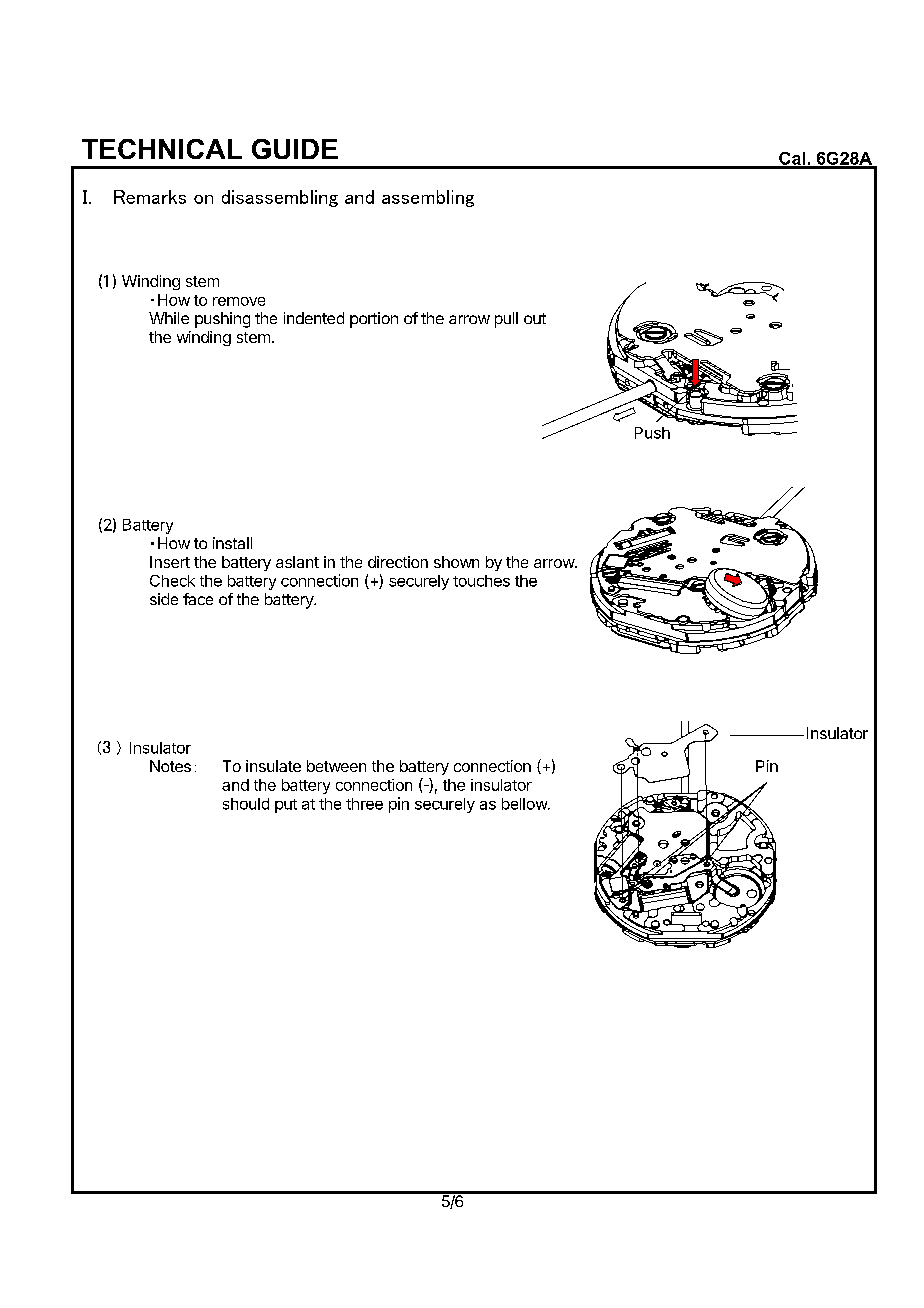  I want to click on direction, so click(398, 562).
